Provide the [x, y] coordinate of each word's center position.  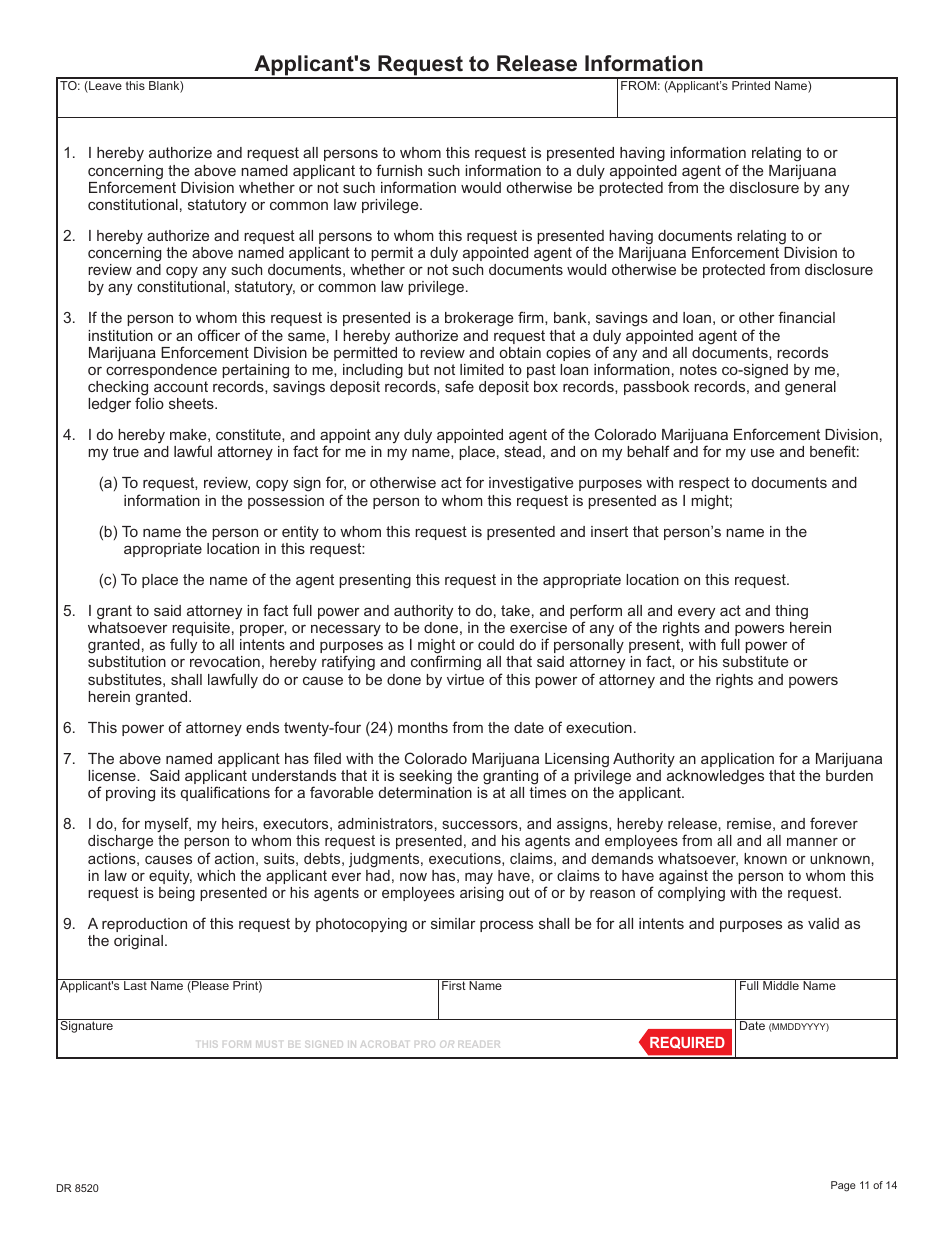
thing [791, 612]
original [138, 942]
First [454, 985]
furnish [399, 170]
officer [219, 335]
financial [806, 317]
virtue [465, 679]
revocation [225, 661]
